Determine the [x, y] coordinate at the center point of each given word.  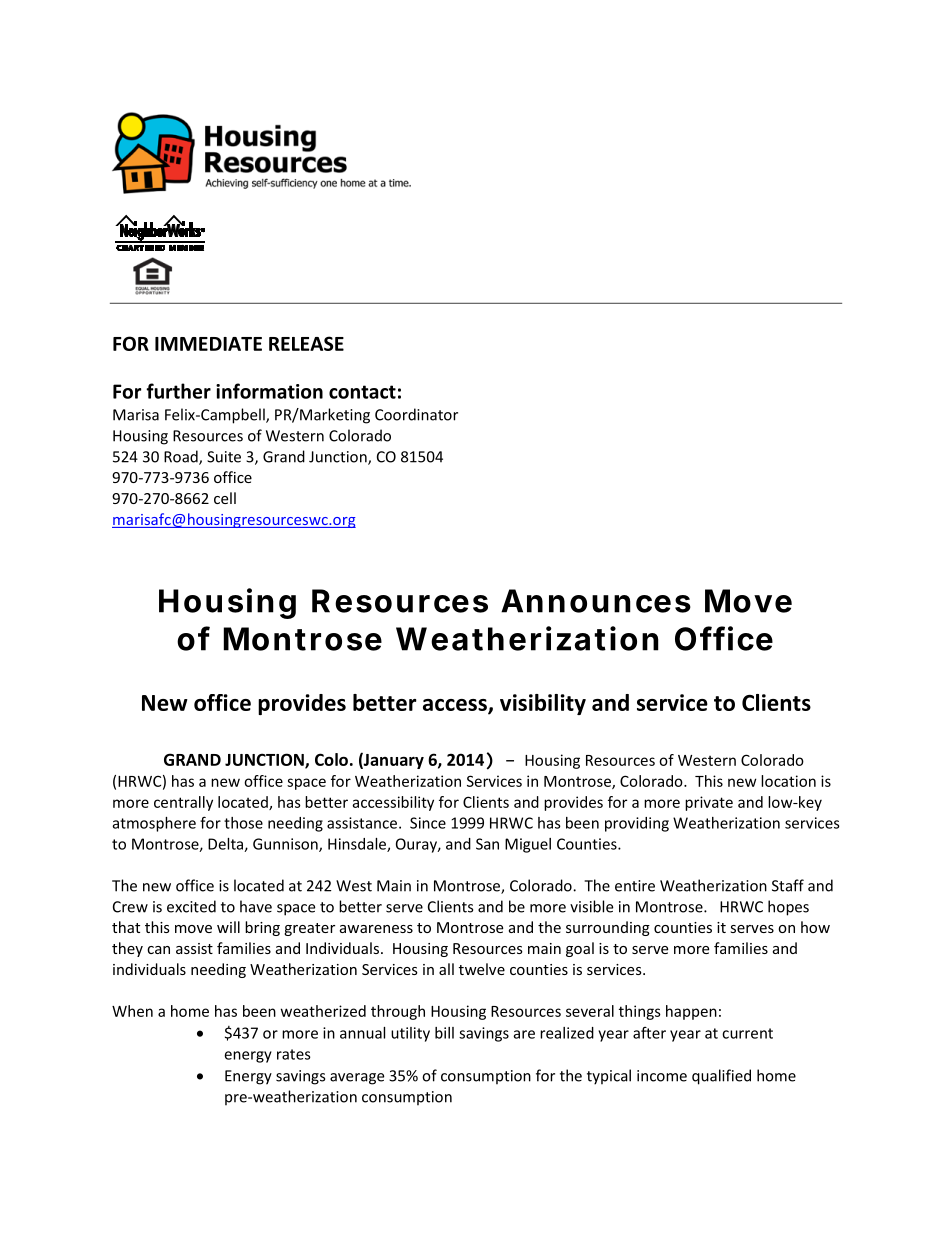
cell [225, 498]
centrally [183, 803]
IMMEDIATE [208, 344]
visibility [543, 704]
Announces [596, 601]
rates [294, 1054]
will [228, 927]
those [243, 823]
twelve [482, 969]
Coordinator [416, 414]
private [709, 803]
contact [362, 392]
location [788, 781]
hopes [788, 908]
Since [428, 823]
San [487, 844]
